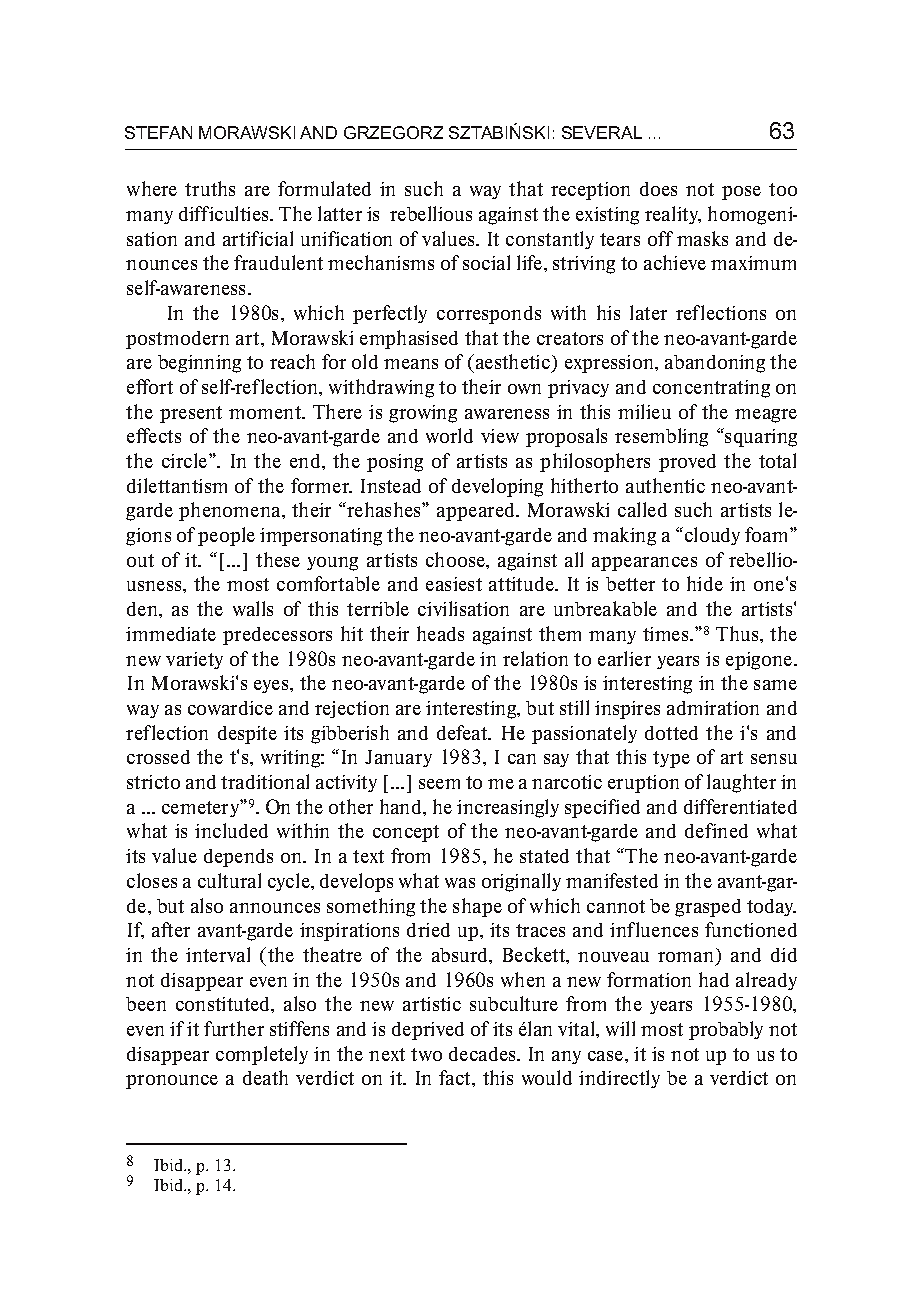 This screenshot has width=923, height=1316. I want to click on decades, so click(484, 1054).
